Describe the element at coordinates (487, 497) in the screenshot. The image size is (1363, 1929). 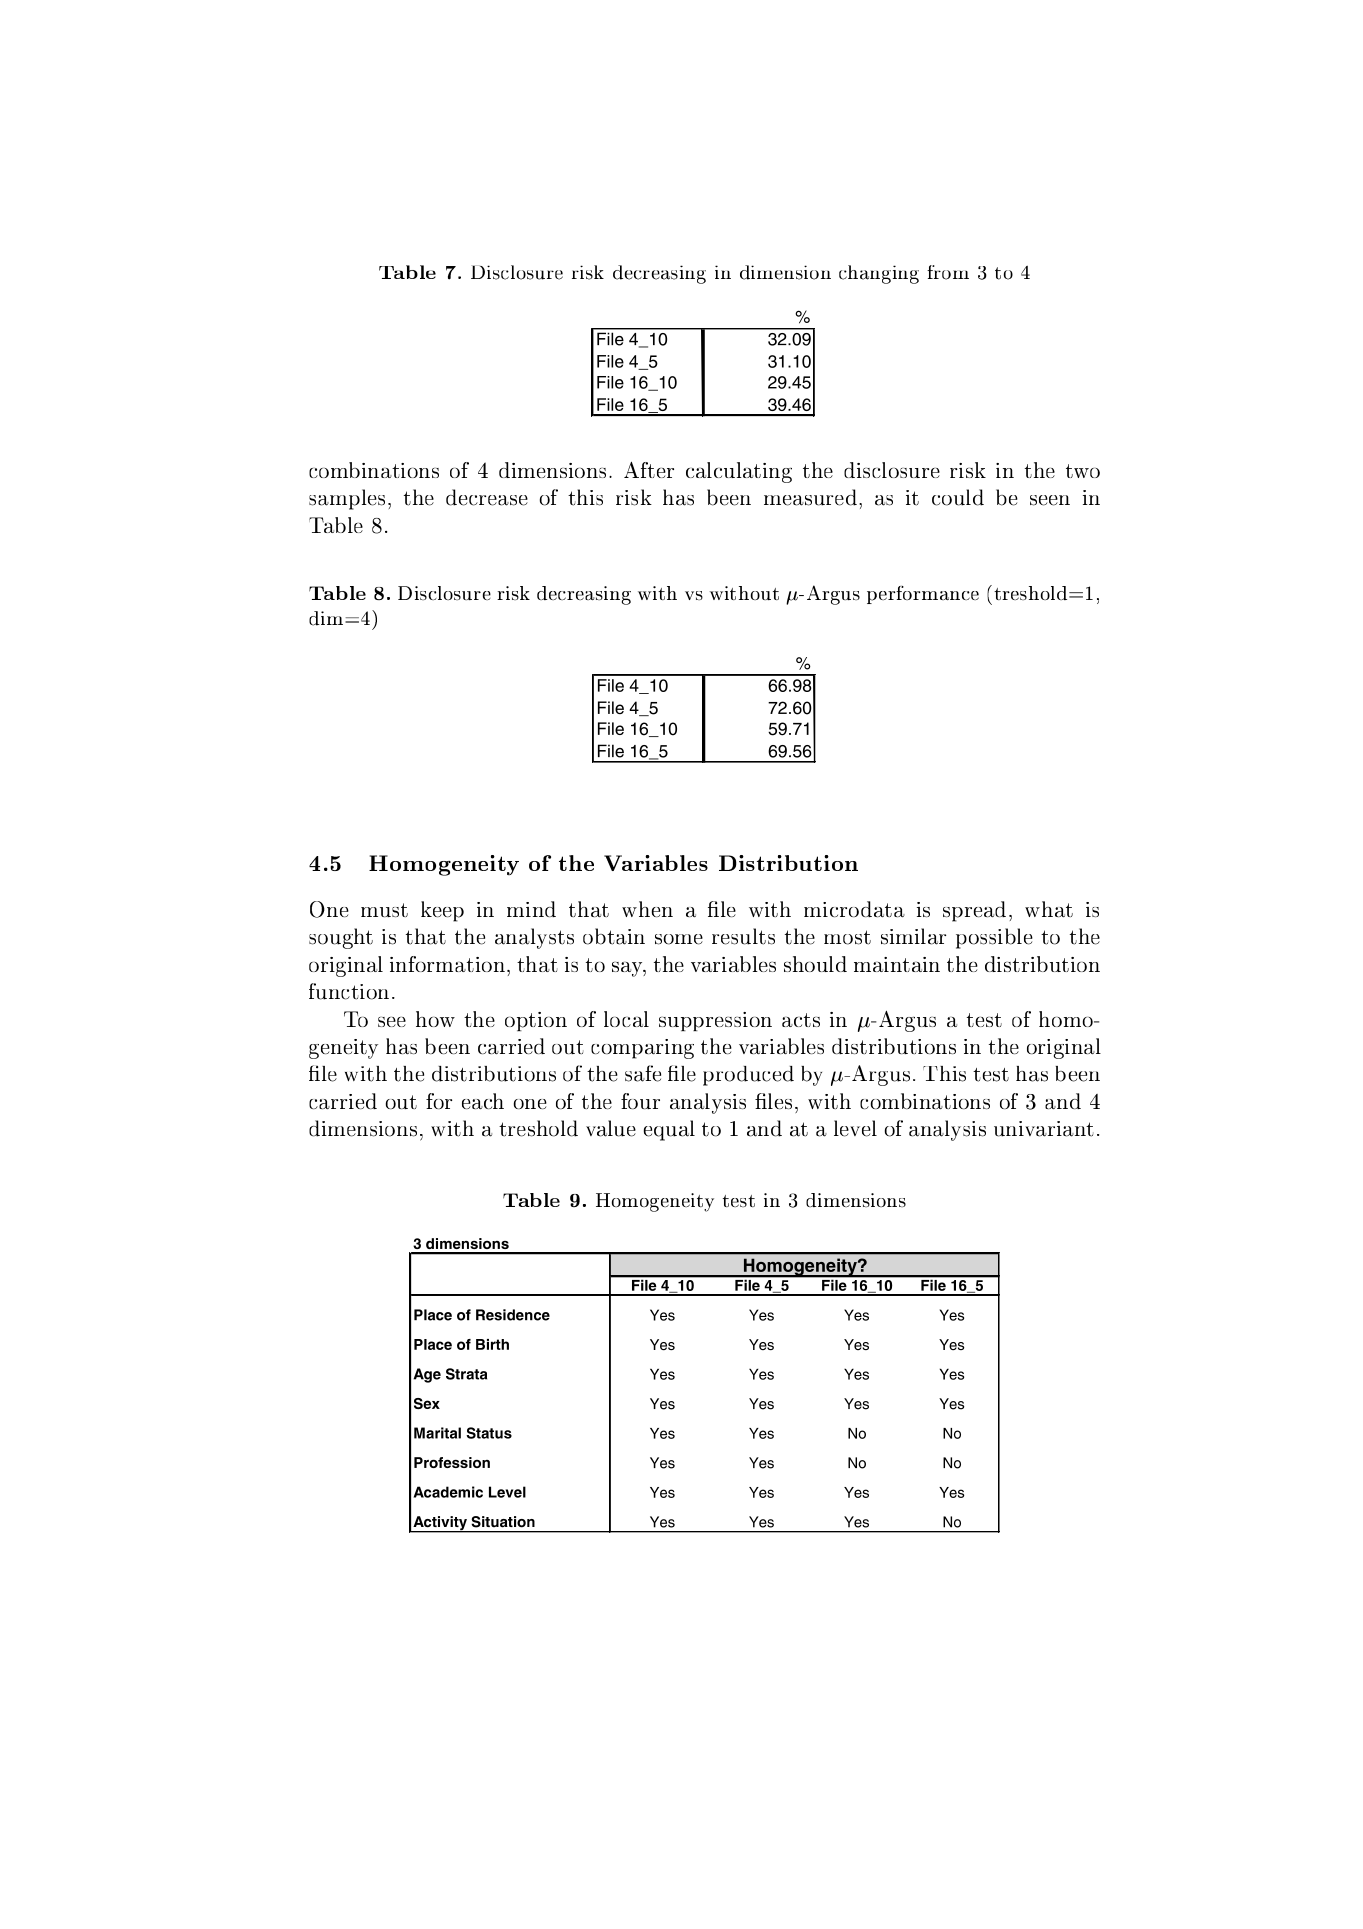
I see `decrease` at that location.
